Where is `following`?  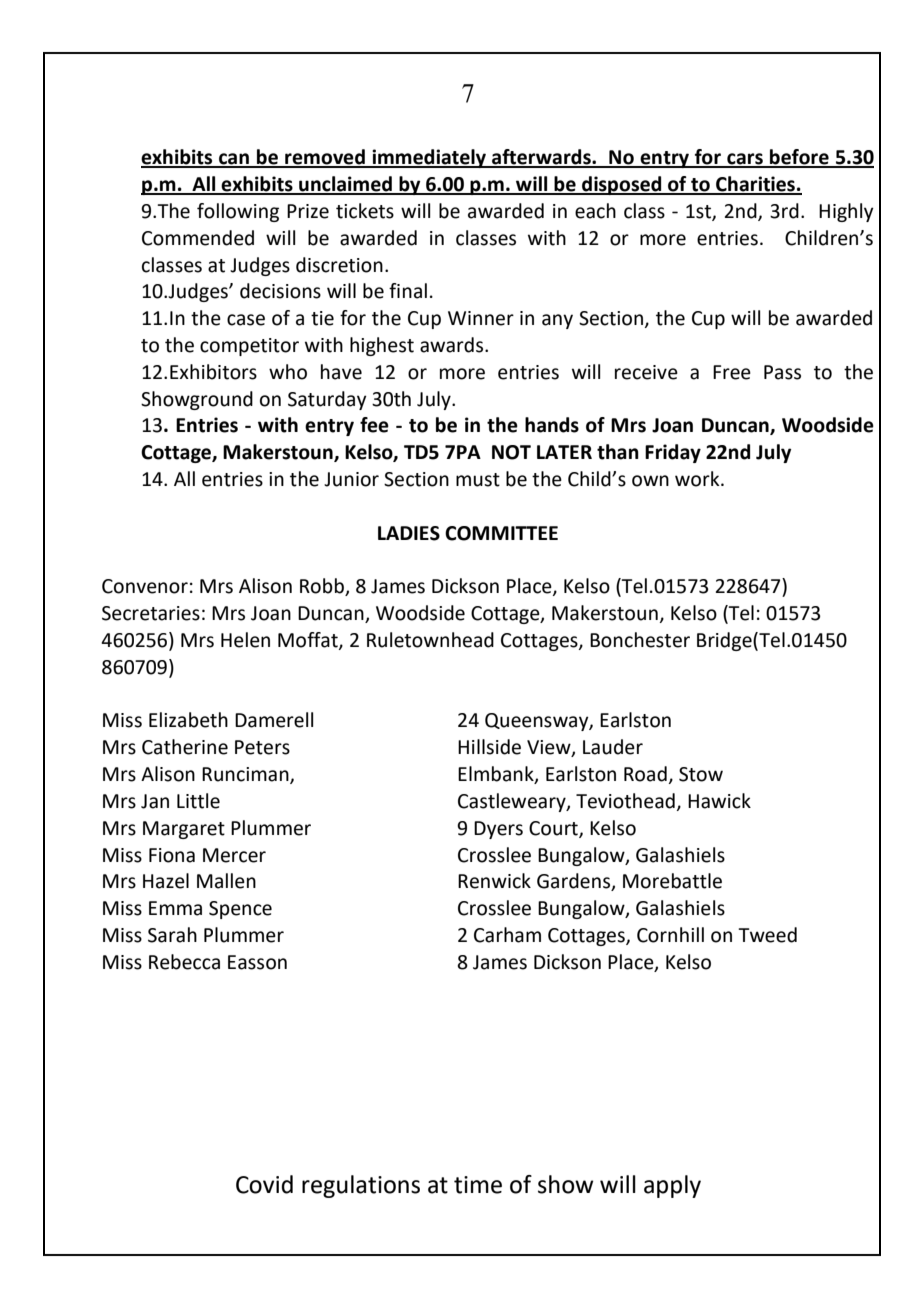
following is located at coordinates (238, 212).
